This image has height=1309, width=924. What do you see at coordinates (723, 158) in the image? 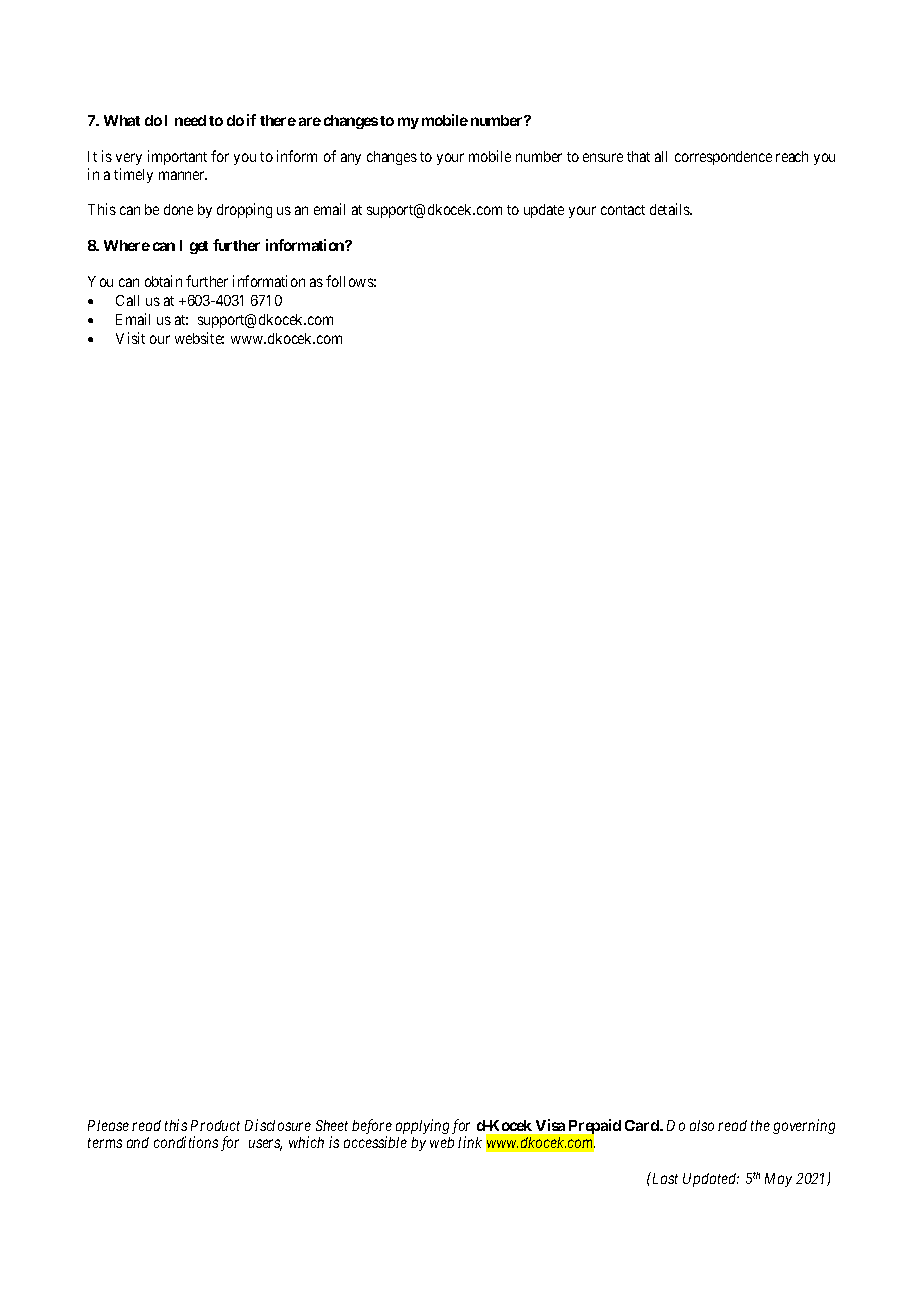
I see `correspondence` at bounding box center [723, 158].
